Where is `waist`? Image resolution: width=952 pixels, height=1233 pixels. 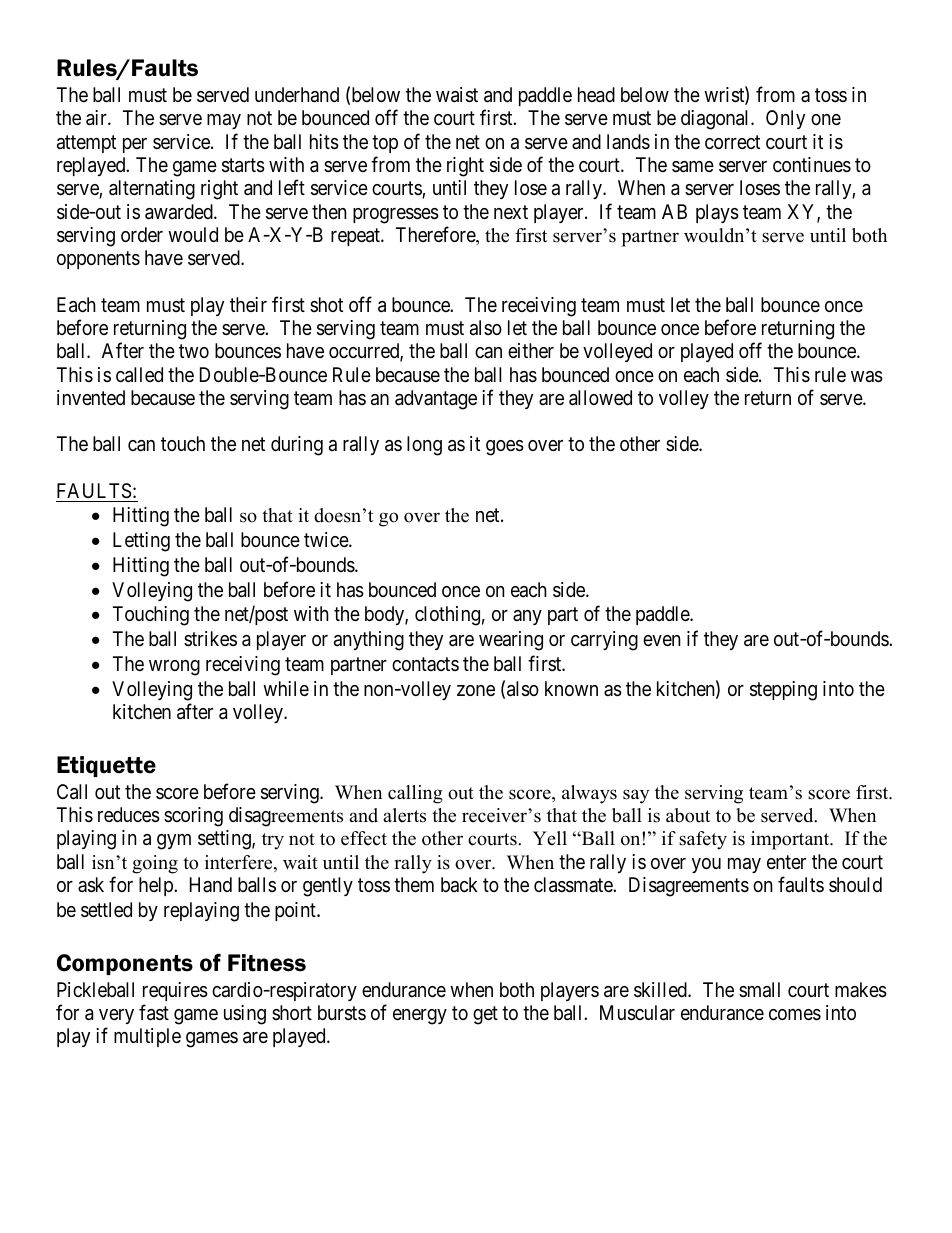
waist is located at coordinates (457, 95).
